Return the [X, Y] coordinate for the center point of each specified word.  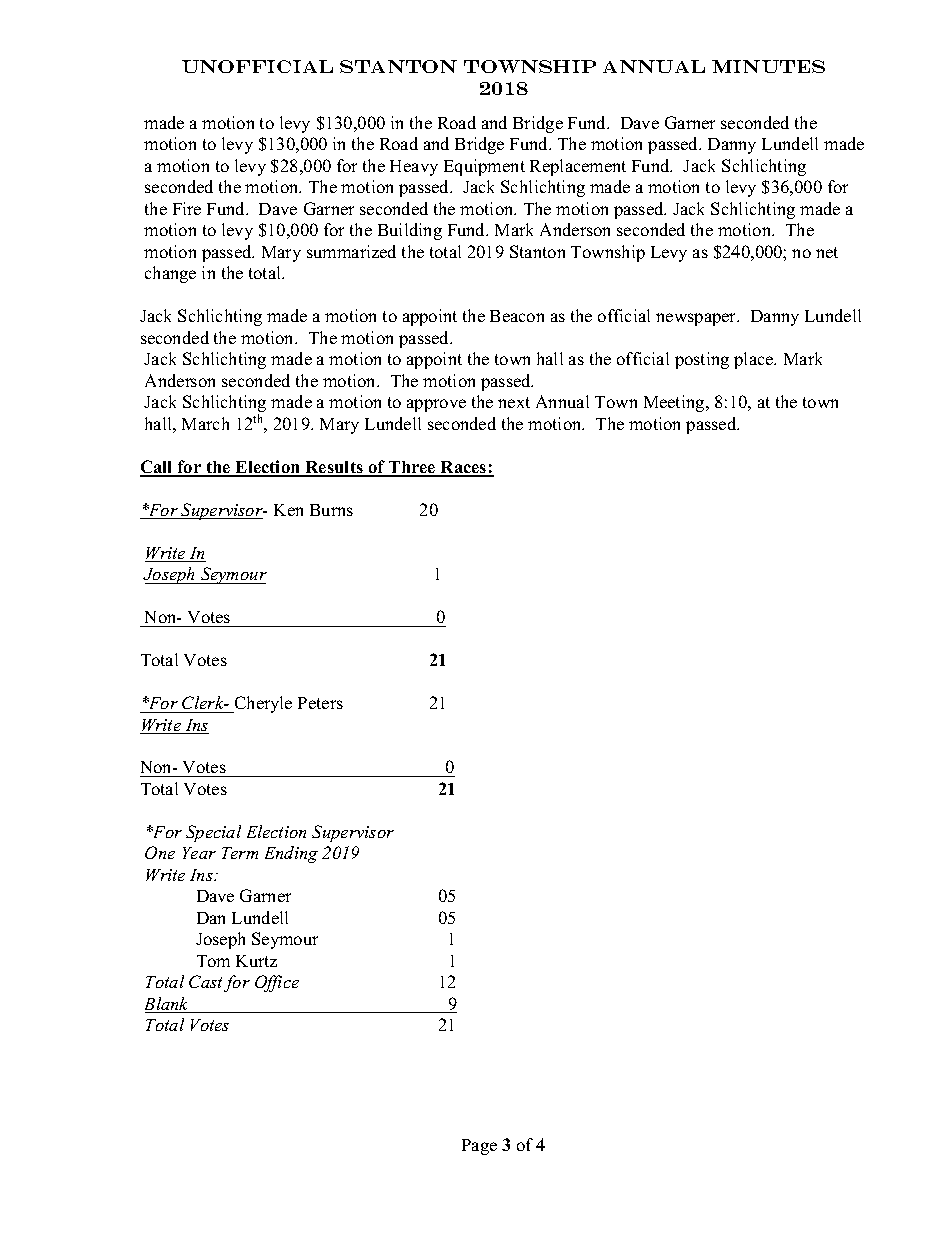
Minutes [768, 66]
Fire [187, 208]
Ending [291, 854]
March [205, 423]
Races [464, 468]
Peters [320, 703]
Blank [168, 1005]
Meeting [675, 403]
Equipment [484, 167]
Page [479, 1147]
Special [213, 833]
